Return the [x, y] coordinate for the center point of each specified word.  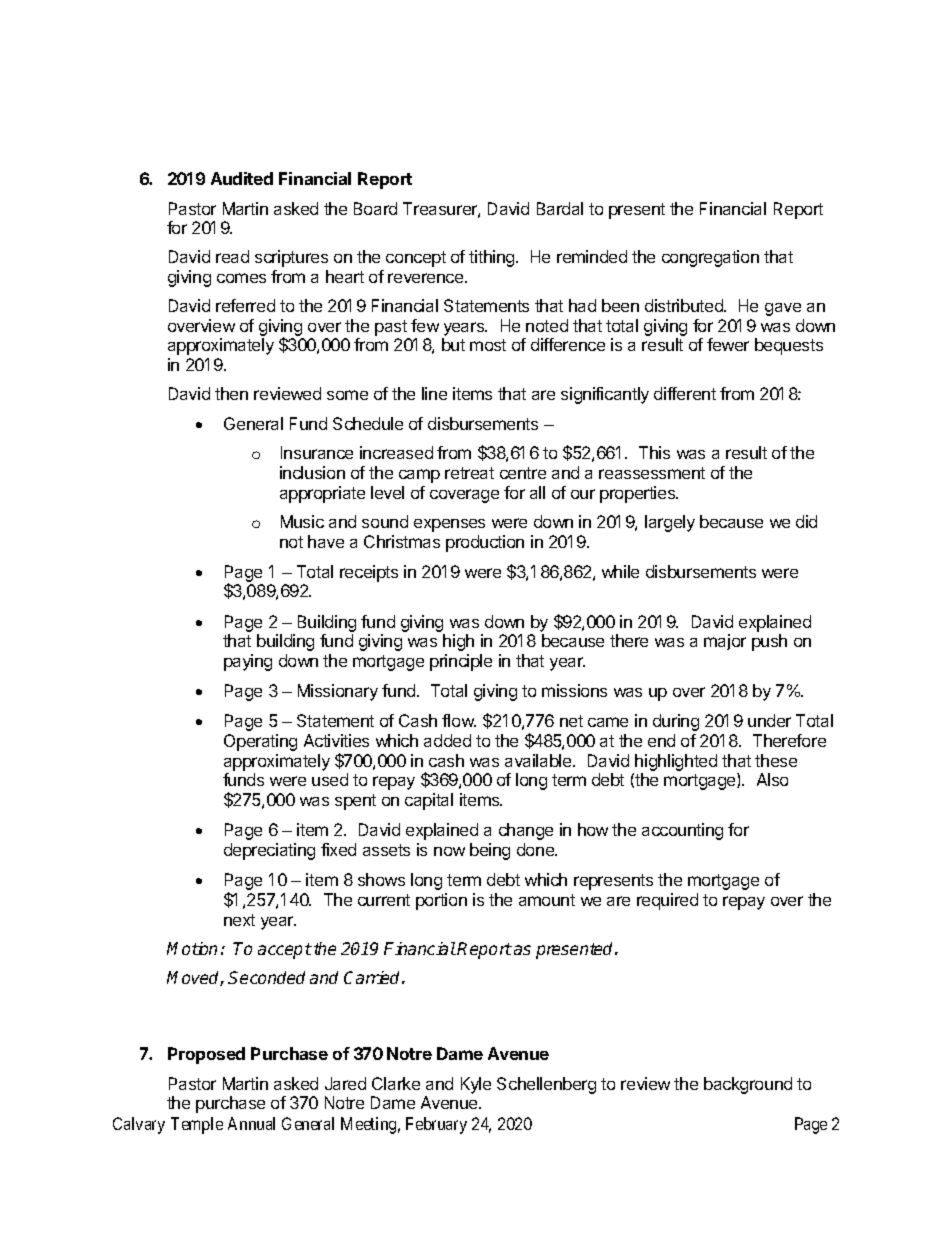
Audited [242, 178]
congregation [710, 258]
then [231, 393]
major [725, 642]
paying [248, 662]
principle [461, 662]
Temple [197, 1125]
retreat [469, 473]
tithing [493, 258]
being [490, 851]
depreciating [269, 851]
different [685, 393]
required [667, 901]
